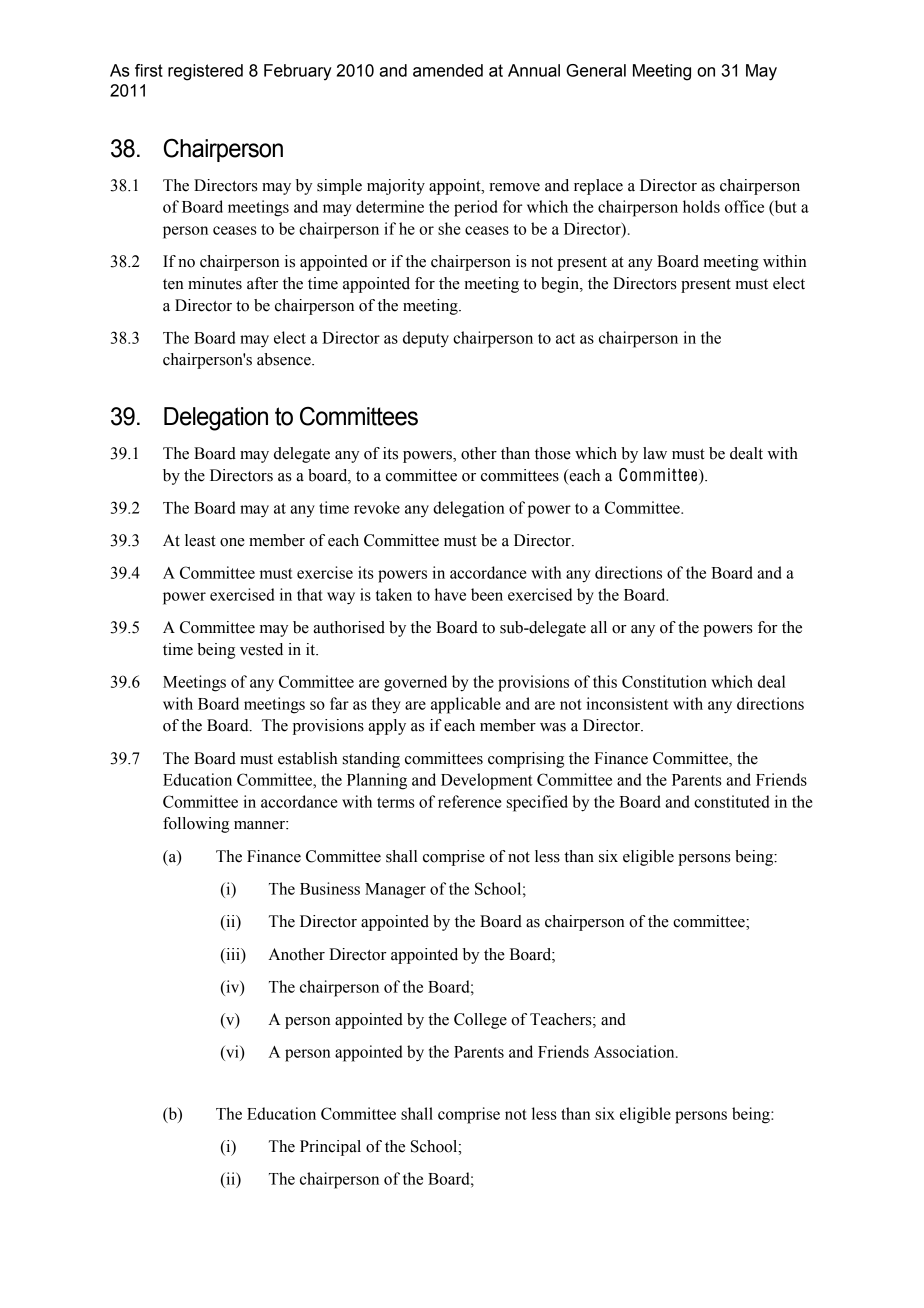  What do you see at coordinates (448, 70) in the screenshot?
I see `amended` at bounding box center [448, 70].
